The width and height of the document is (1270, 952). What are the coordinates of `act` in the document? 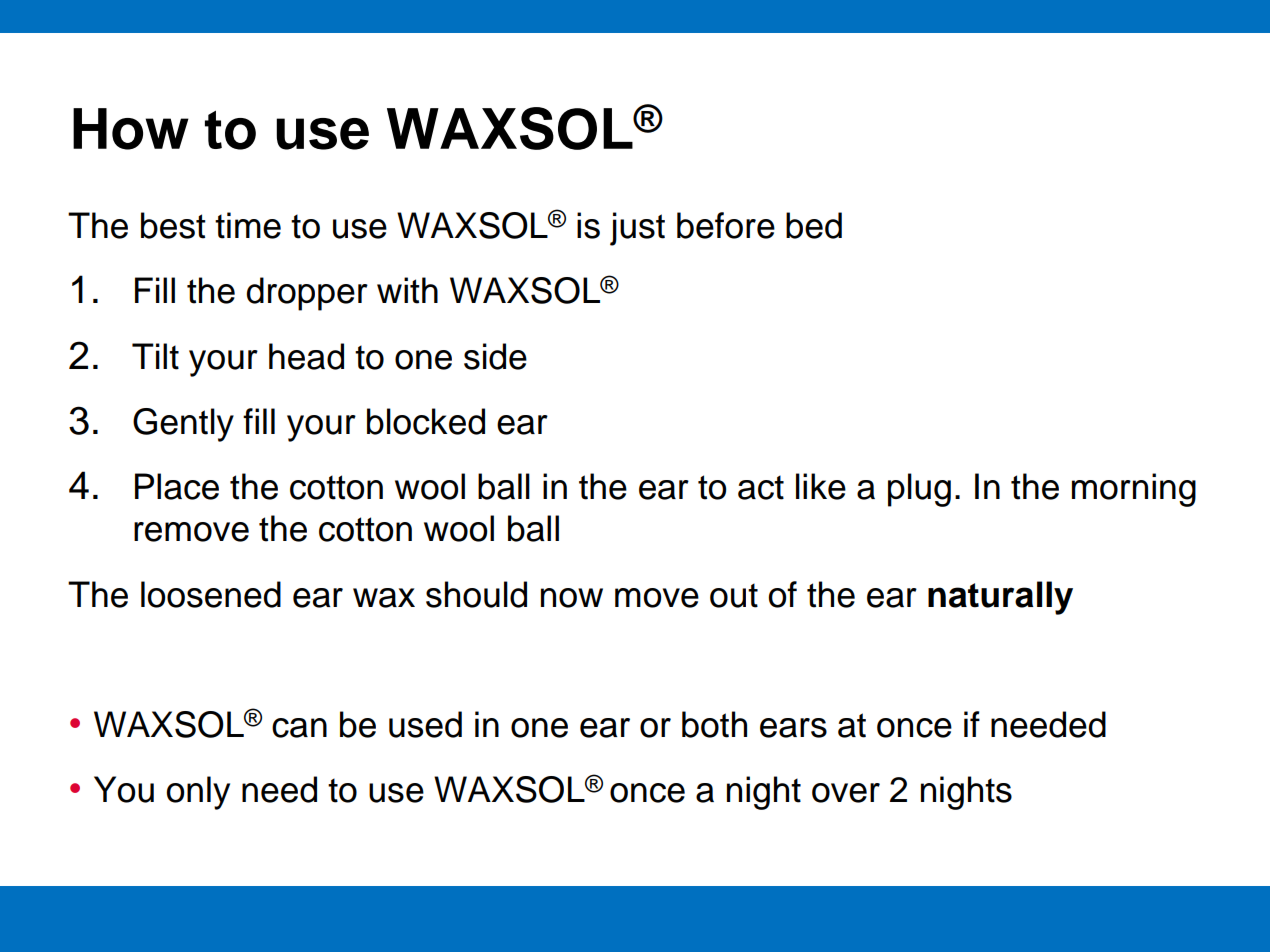 It's located at (761, 487).
